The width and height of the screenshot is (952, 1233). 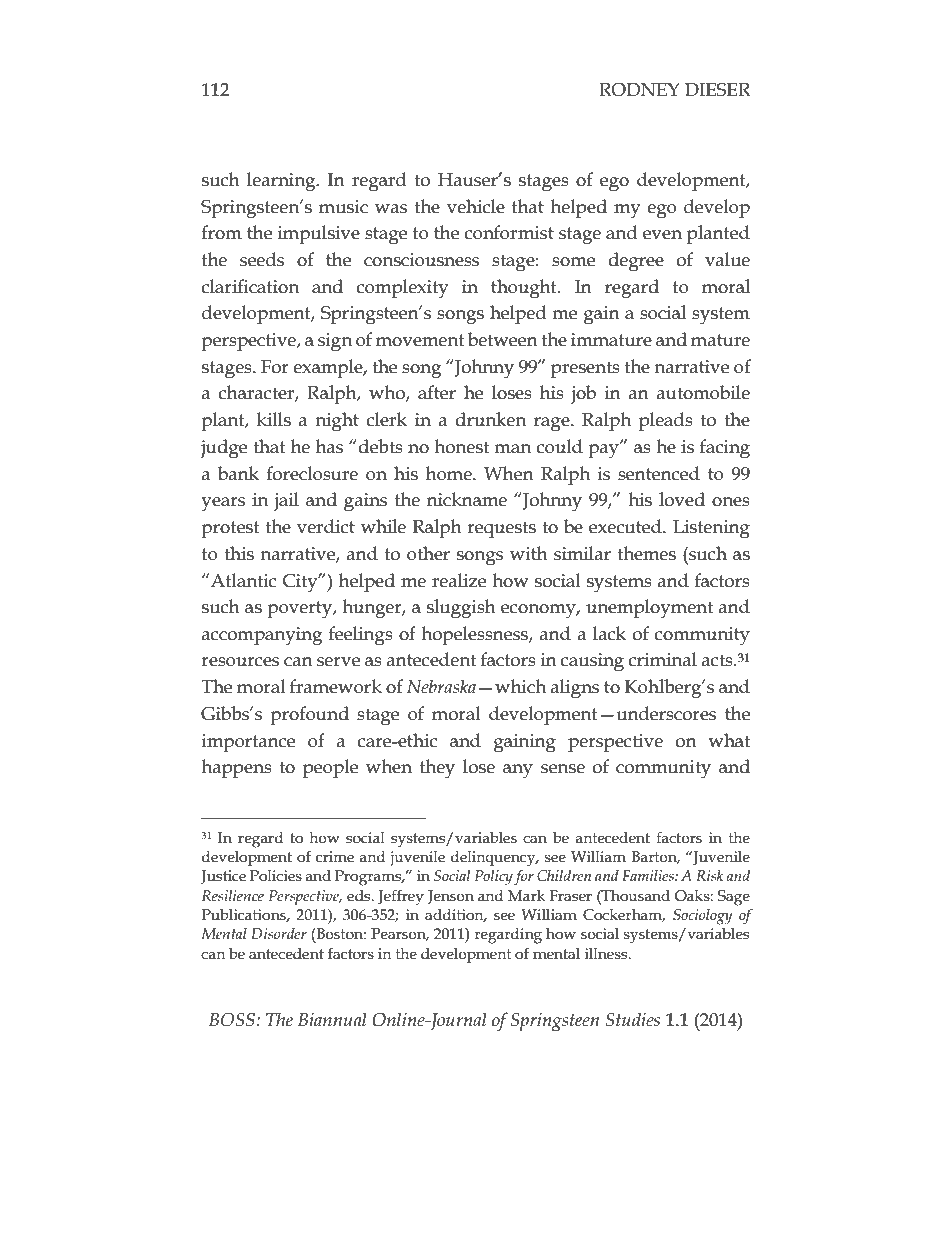 What do you see at coordinates (459, 580) in the screenshot?
I see `realize` at bounding box center [459, 580].
